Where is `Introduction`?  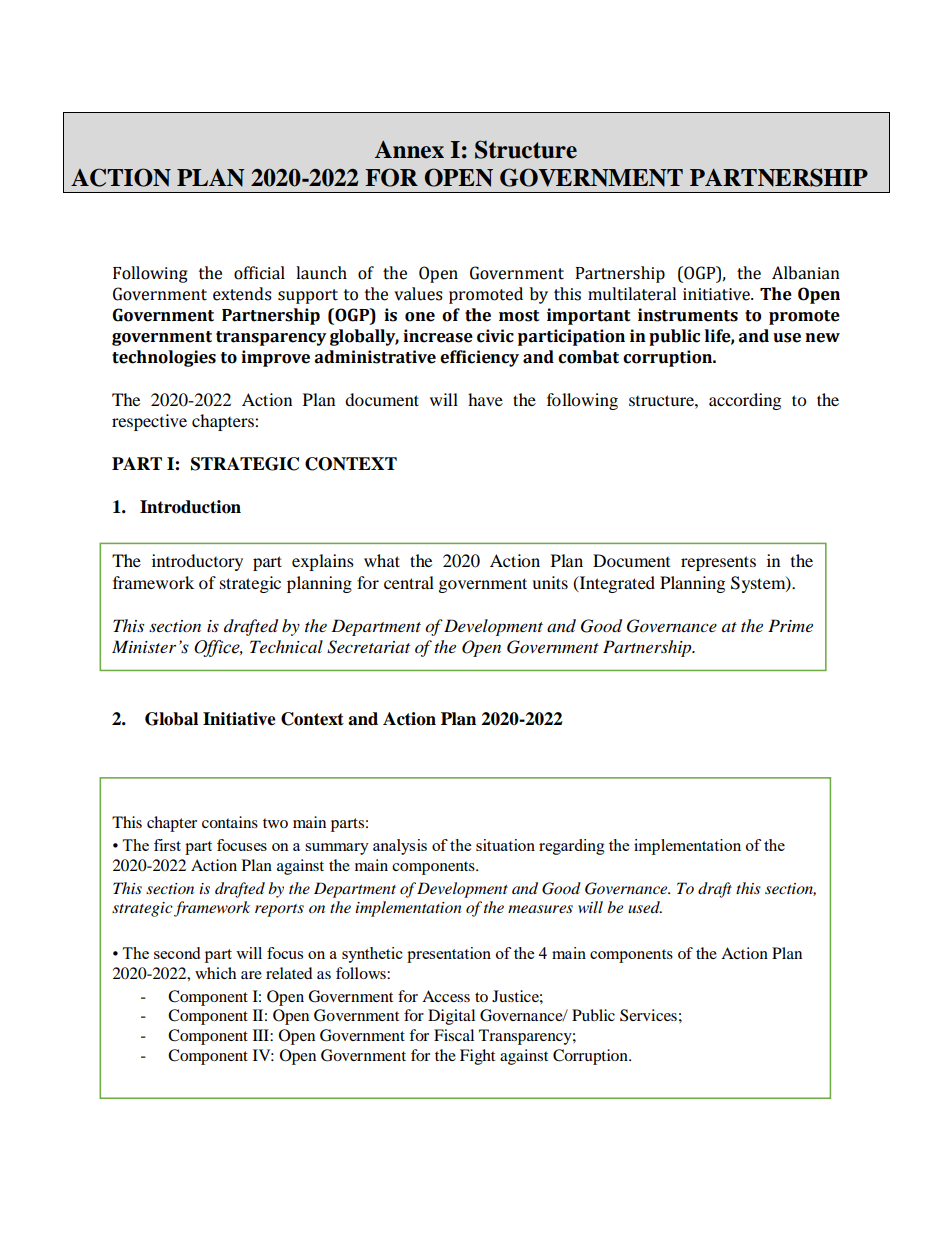 Introduction is located at coordinates (190, 507).
